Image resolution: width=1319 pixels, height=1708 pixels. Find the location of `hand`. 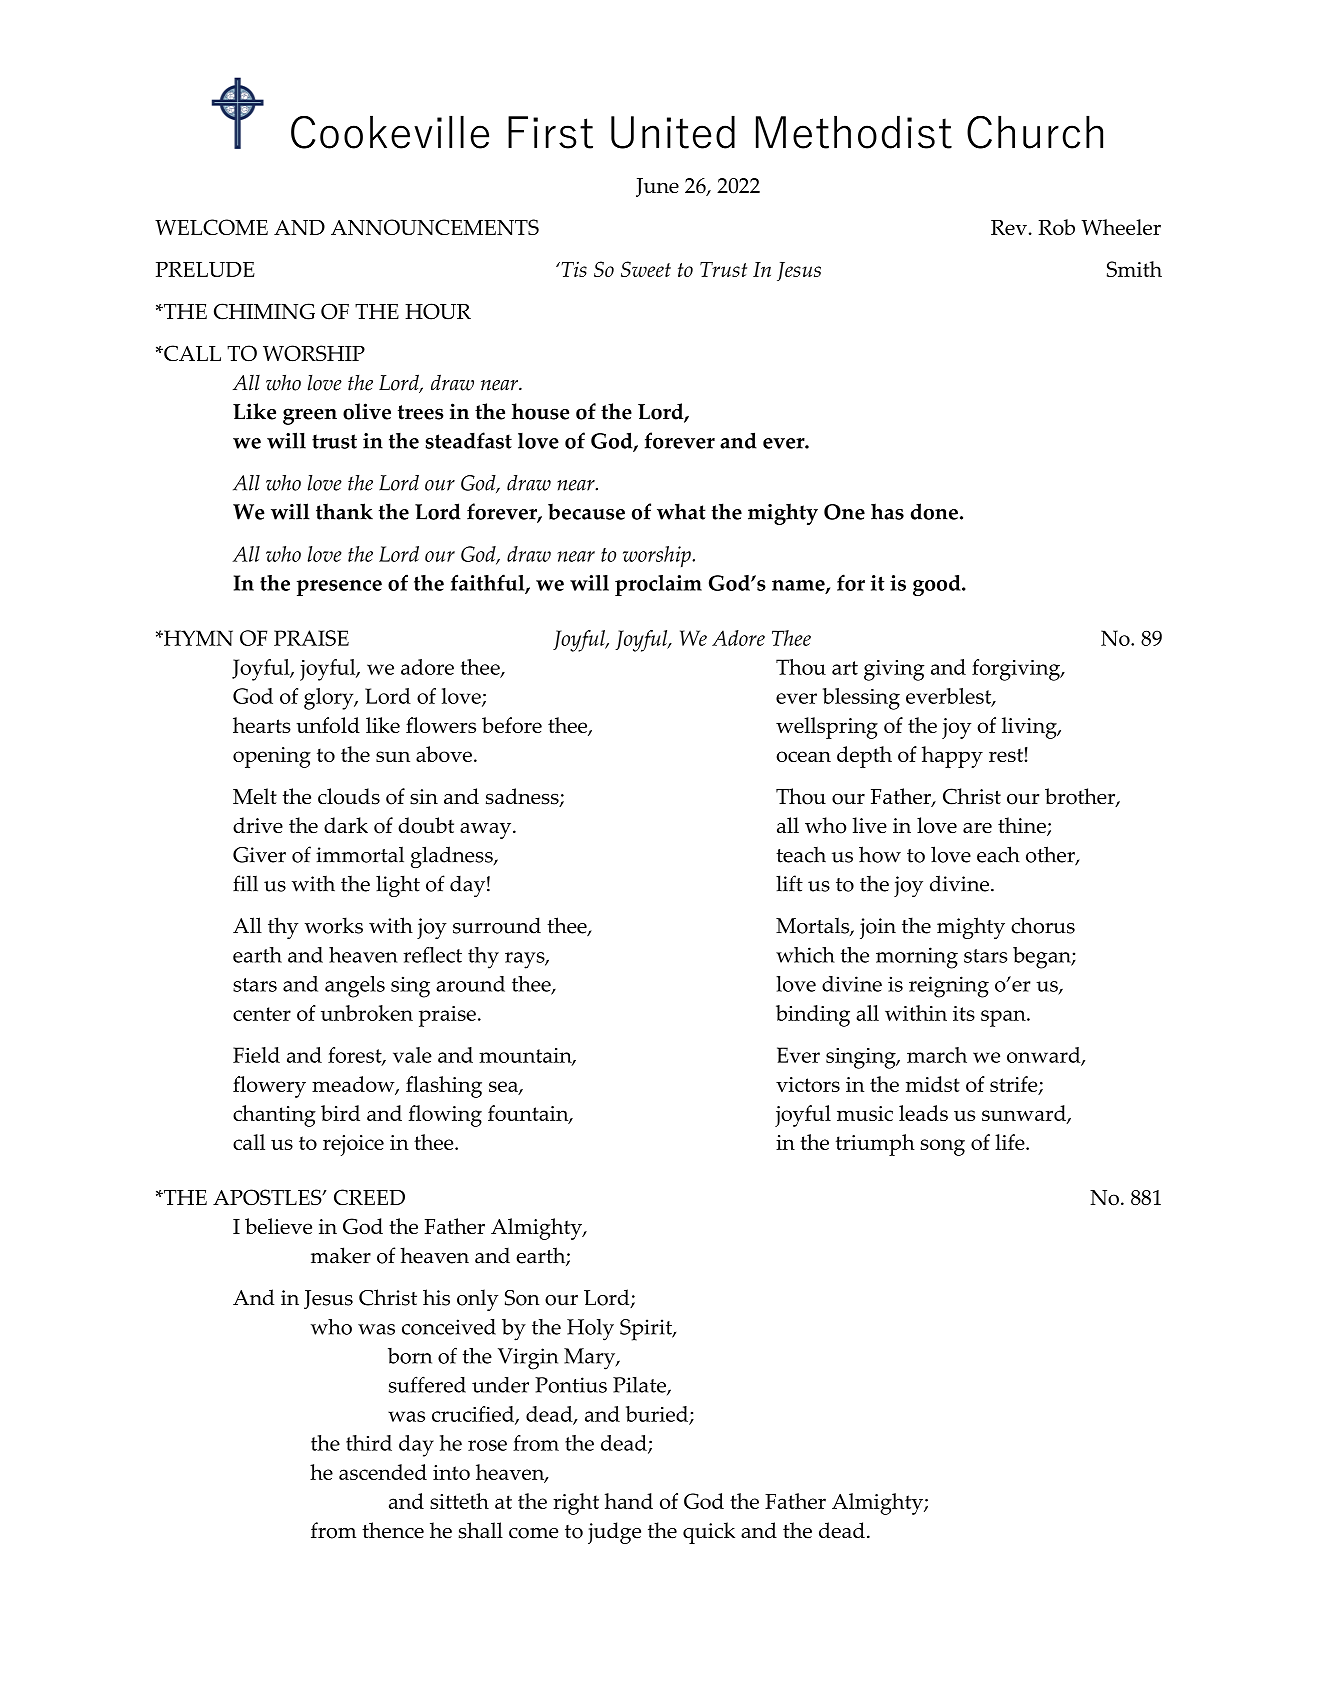

hand is located at coordinates (629, 1501).
